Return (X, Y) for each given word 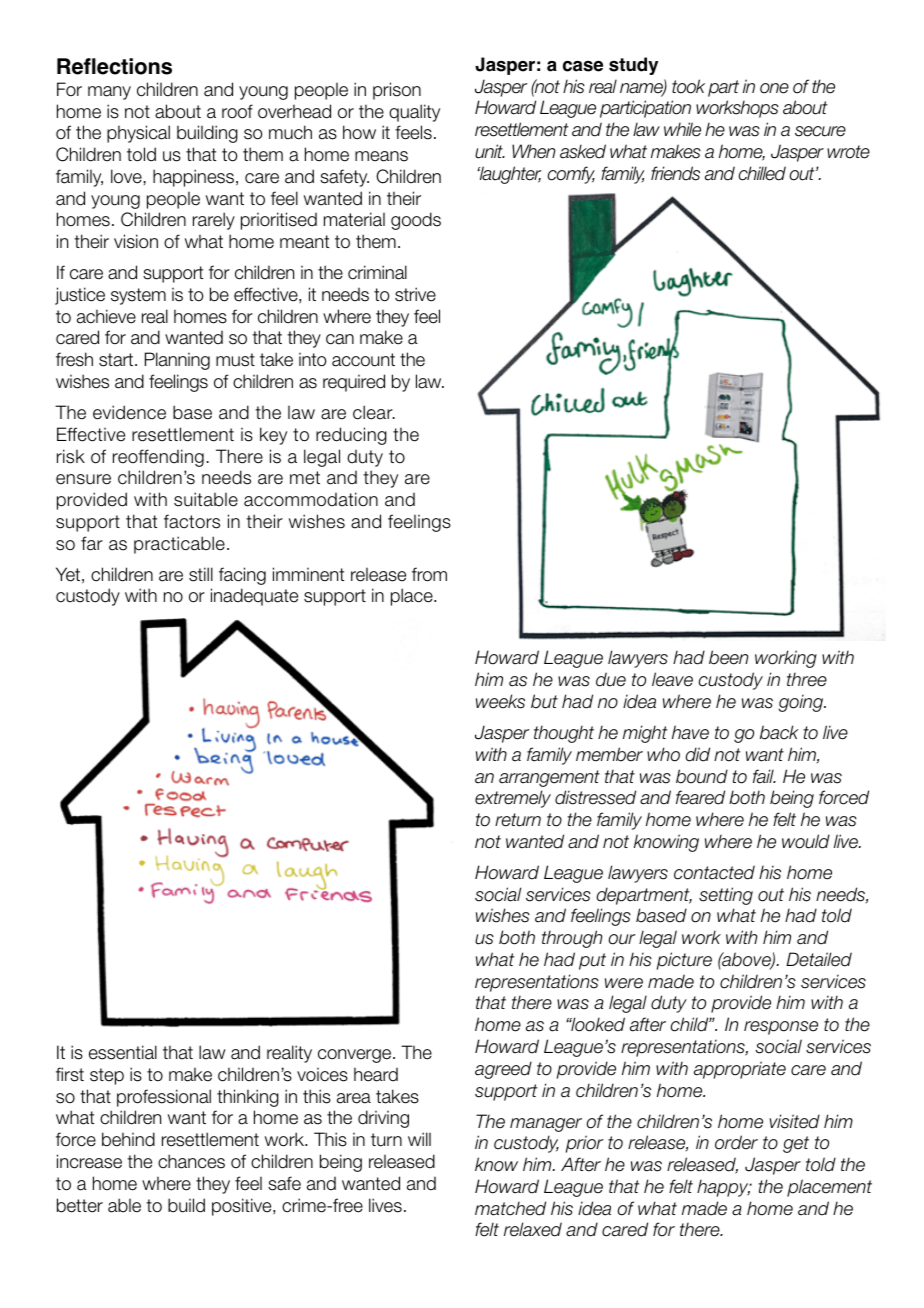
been (728, 657)
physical (138, 134)
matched (510, 1208)
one (774, 88)
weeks (500, 701)
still (201, 574)
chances (191, 1161)
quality (414, 113)
